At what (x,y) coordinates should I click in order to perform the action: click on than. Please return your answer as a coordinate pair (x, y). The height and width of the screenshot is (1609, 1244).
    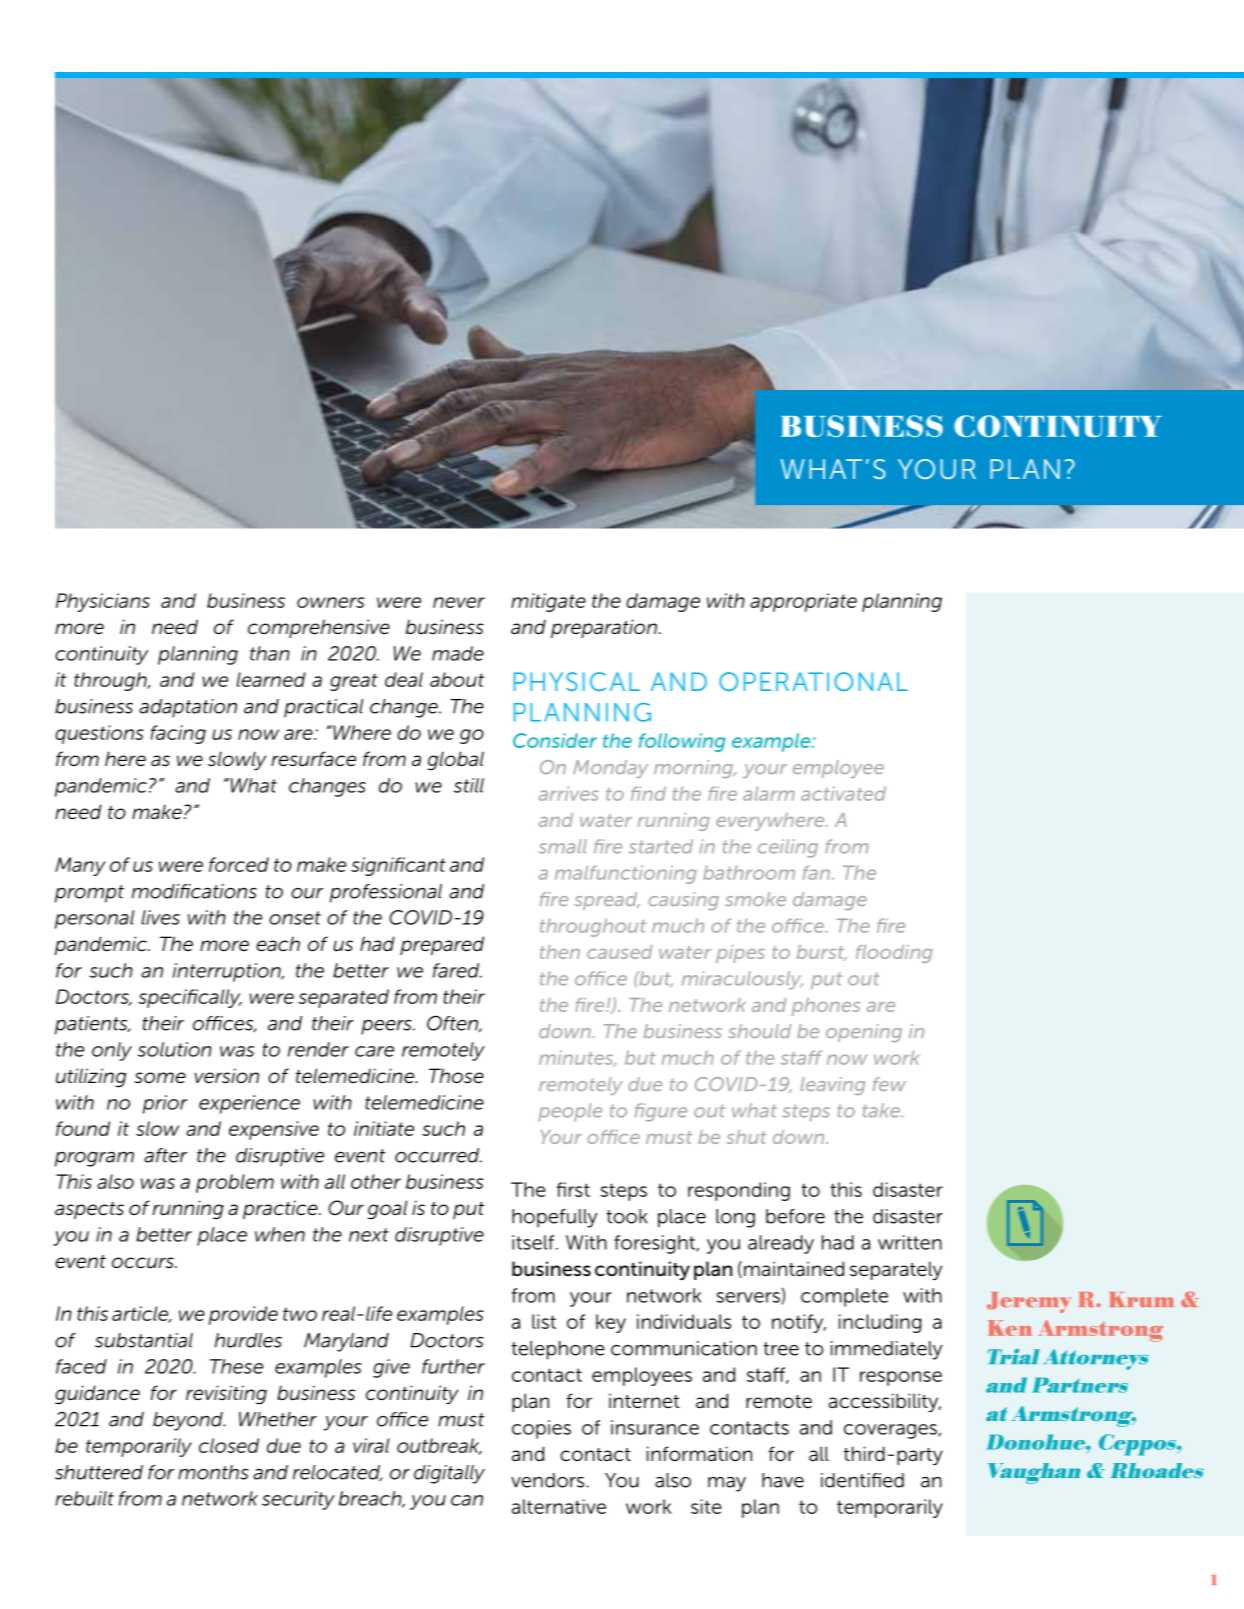
    Looking at the image, I should click on (270, 653).
